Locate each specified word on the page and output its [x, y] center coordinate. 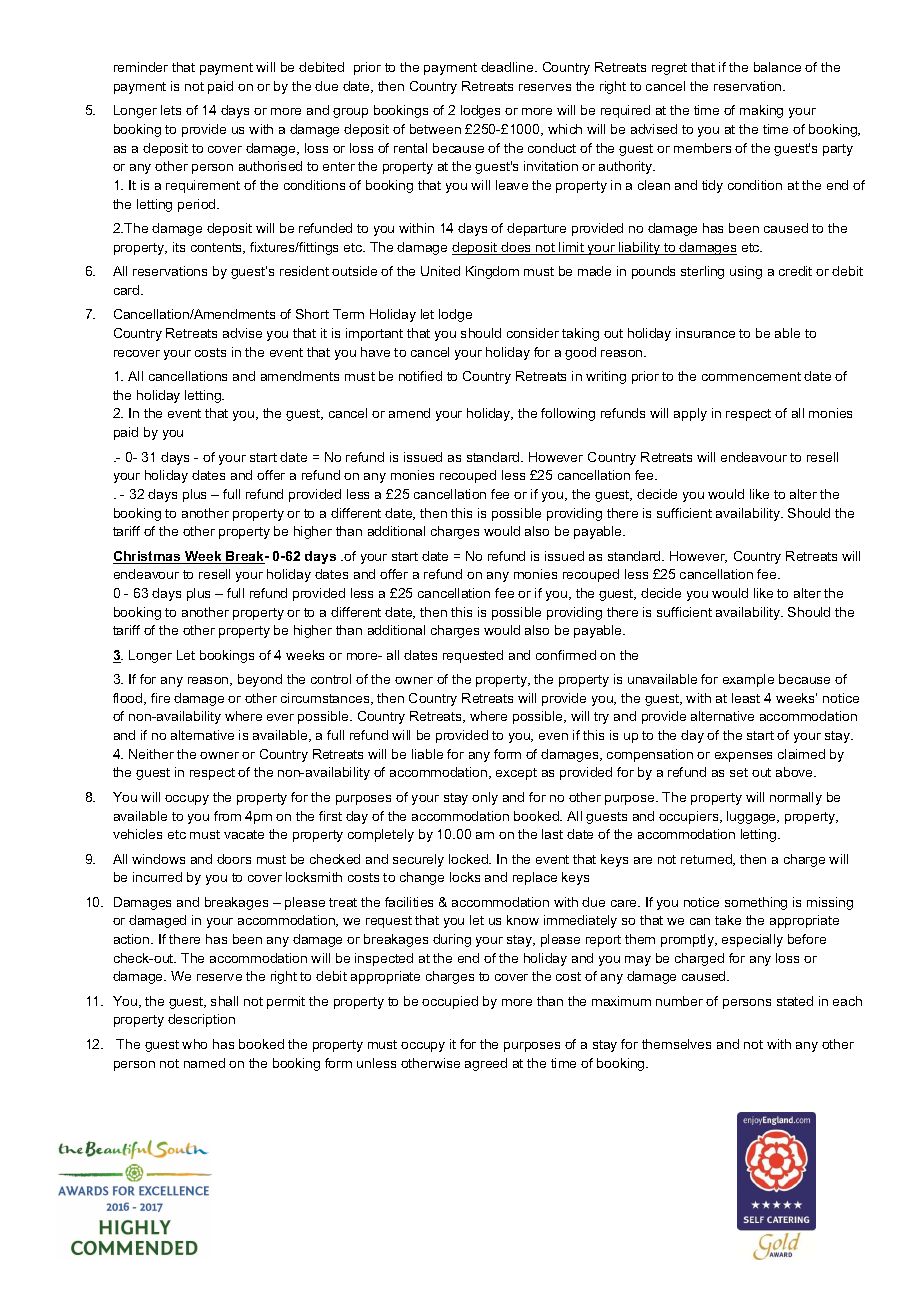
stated [795, 1001]
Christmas [148, 557]
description [201, 1020]
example [748, 680]
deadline [508, 67]
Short [312, 314]
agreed [486, 1064]
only [485, 798]
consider [533, 333]
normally [796, 798]
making [761, 111]
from [227, 816]
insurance [705, 333]
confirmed [566, 655]
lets [171, 110]
